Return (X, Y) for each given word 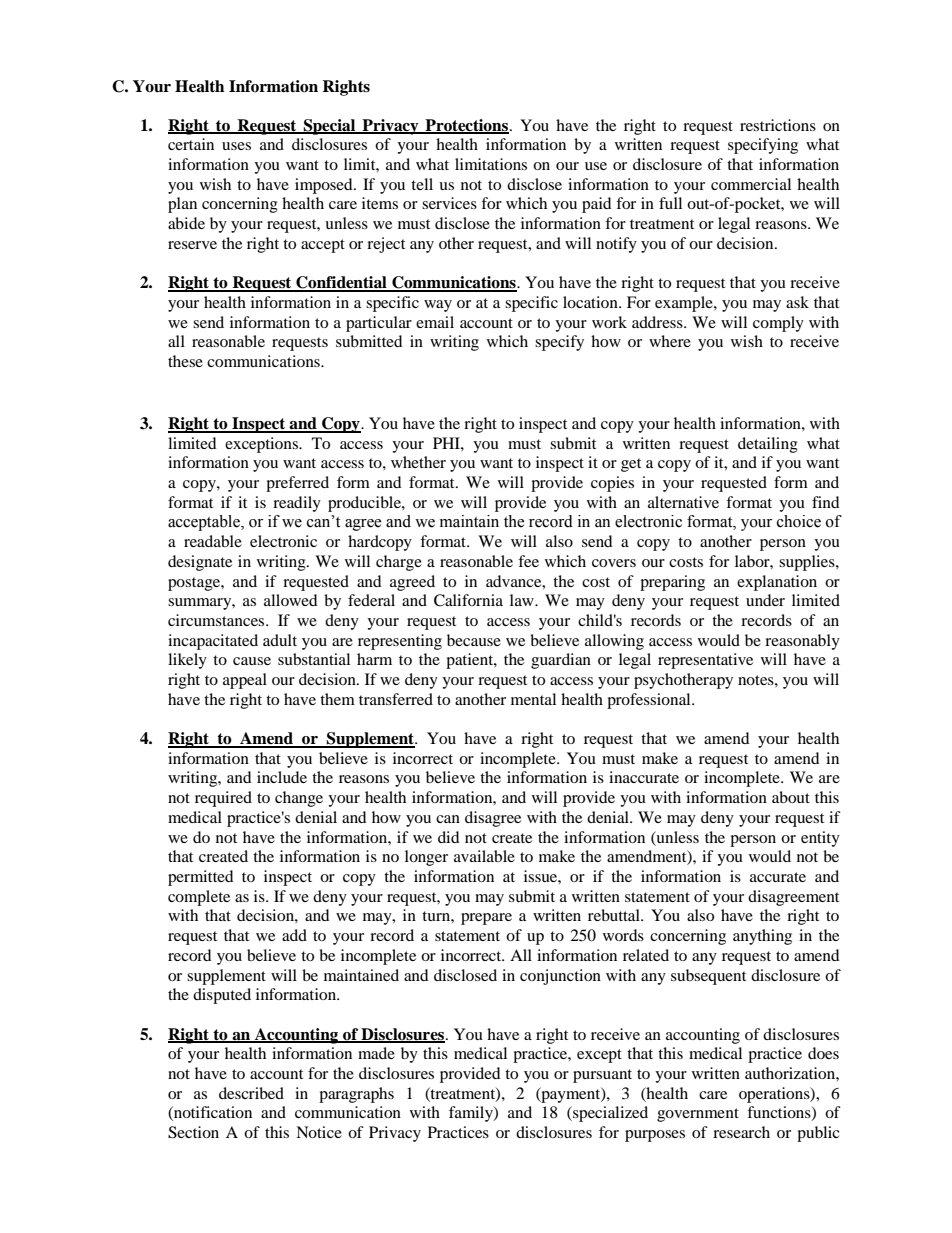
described (251, 1093)
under (765, 600)
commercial (751, 184)
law (523, 600)
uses (236, 146)
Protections (466, 126)
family (472, 1114)
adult (280, 640)
